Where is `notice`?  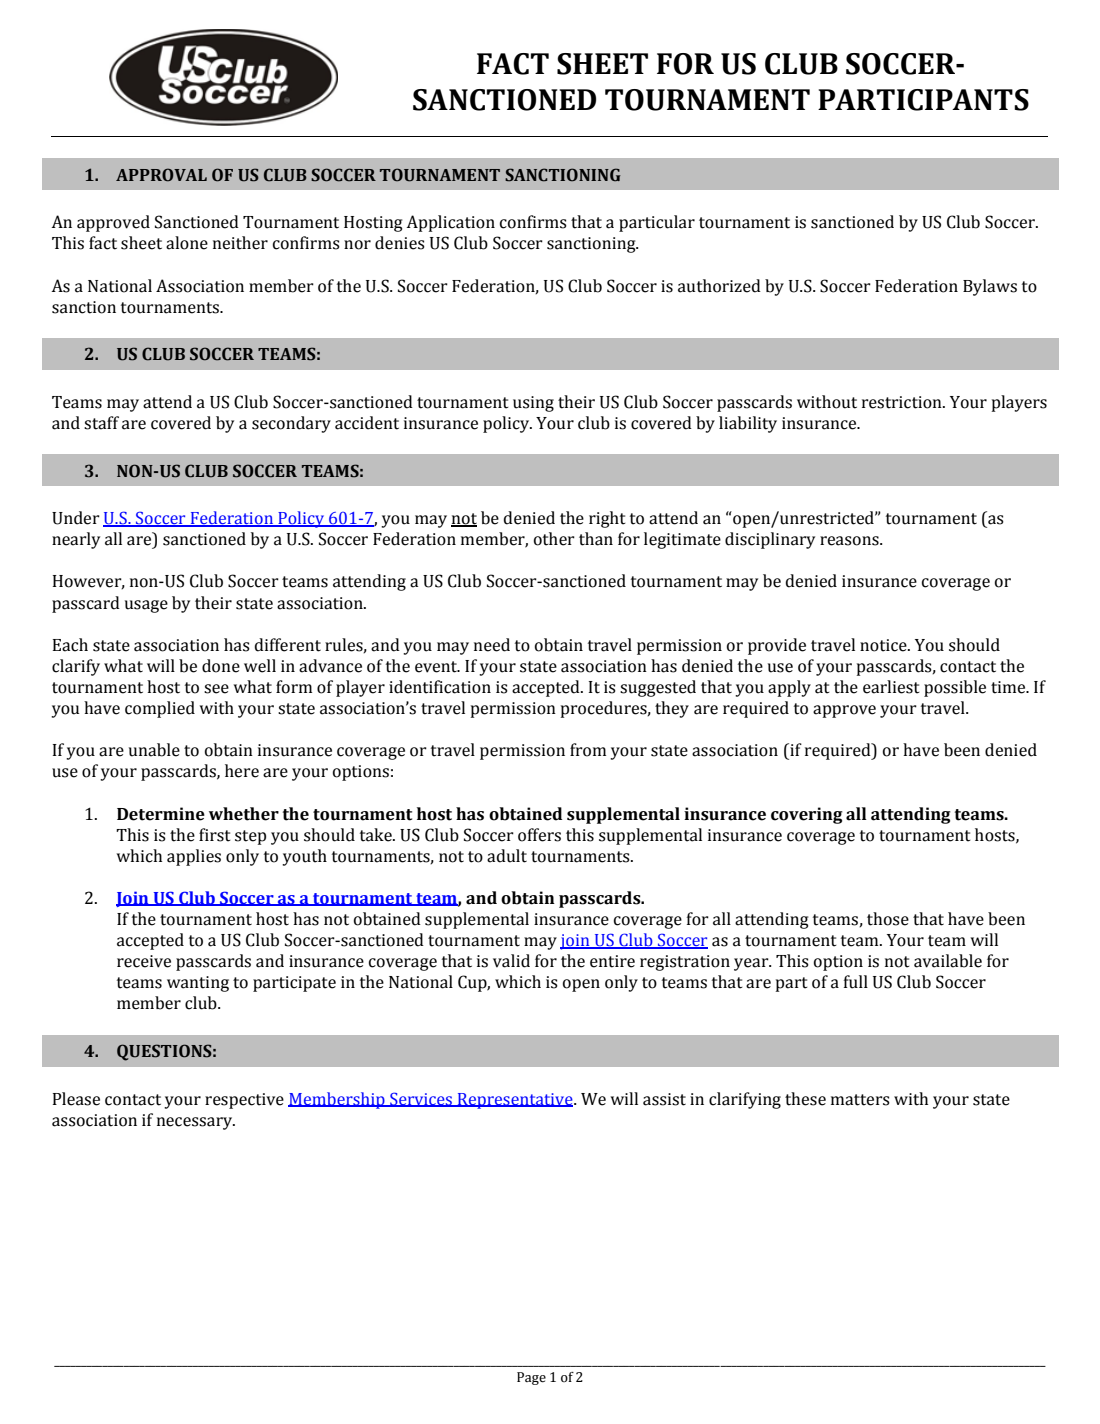
notice is located at coordinates (884, 645).
